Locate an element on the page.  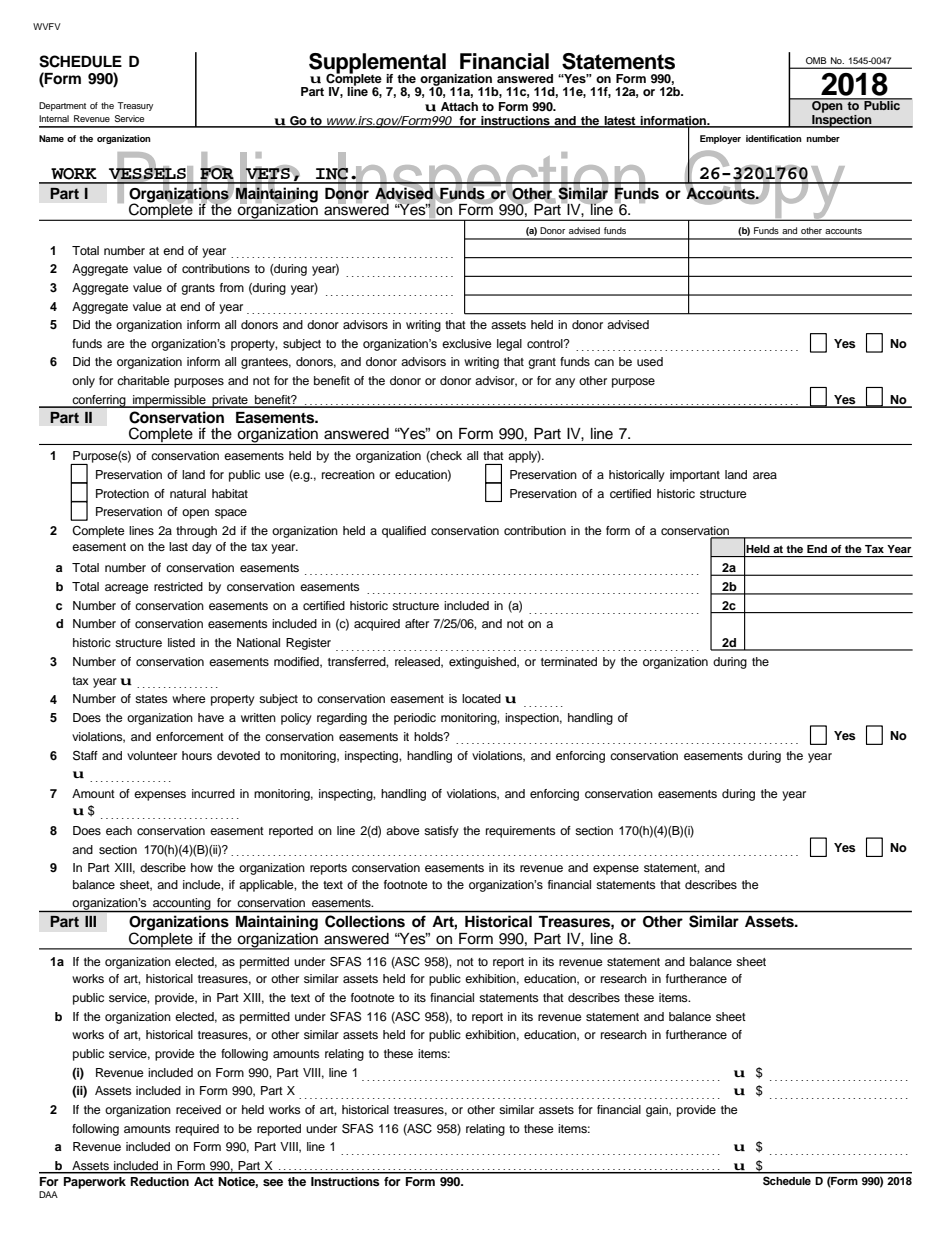
exclusive is located at coordinates (467, 343).
